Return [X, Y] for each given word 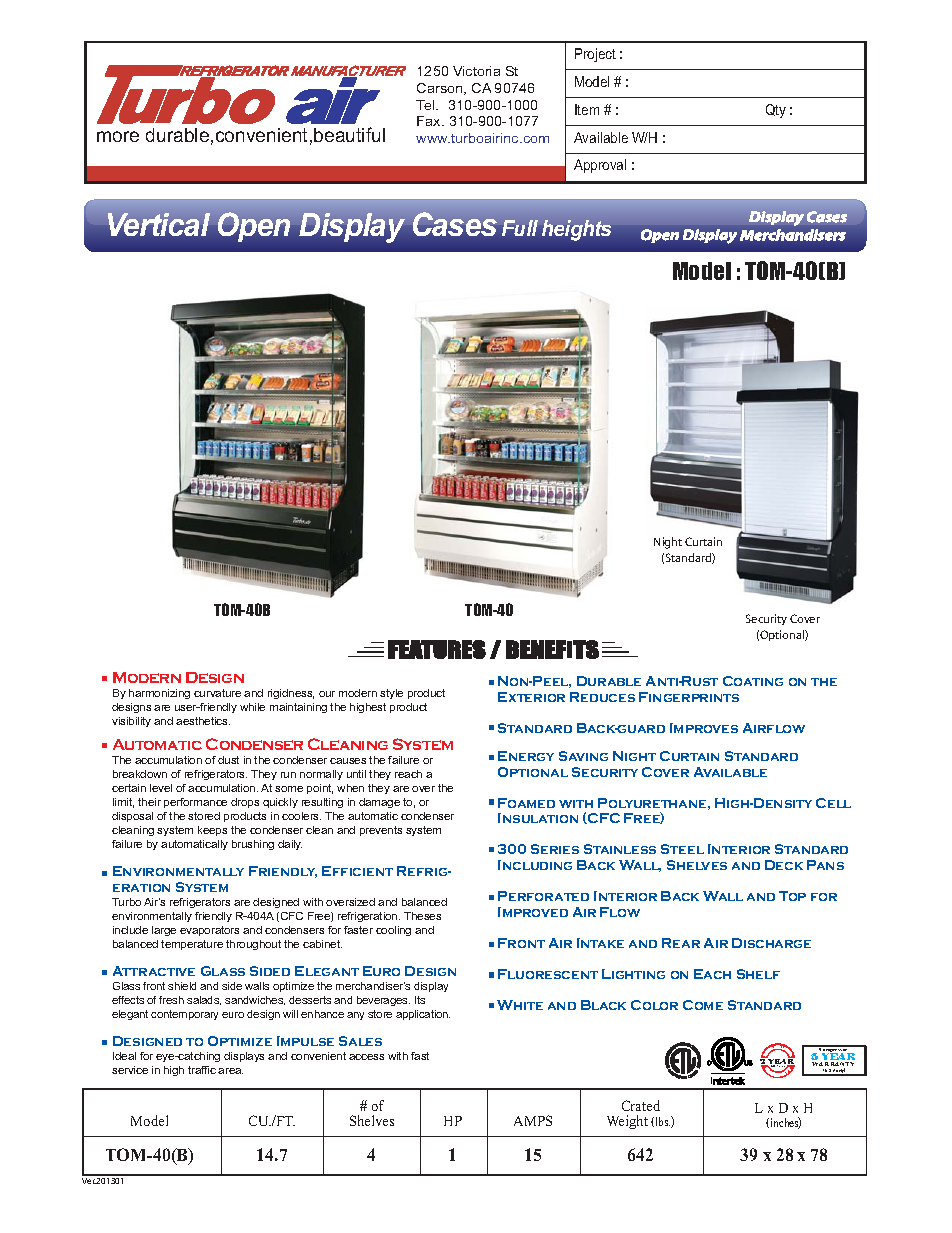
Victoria [476, 71]
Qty [776, 111]
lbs [663, 1121]
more [118, 136]
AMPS [533, 1120]
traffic [202, 1070]
